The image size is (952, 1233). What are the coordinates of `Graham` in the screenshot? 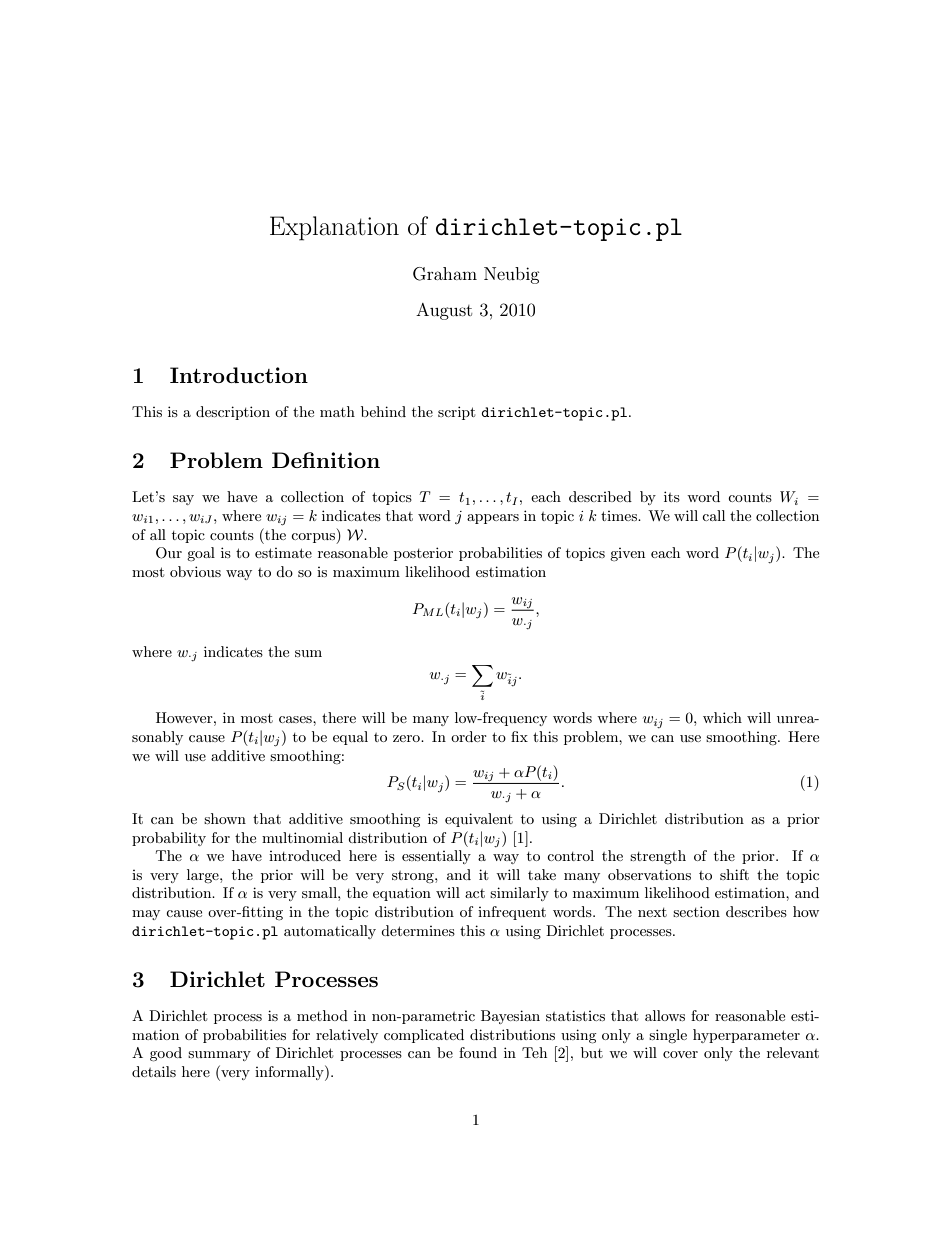 It's located at (445, 274).
